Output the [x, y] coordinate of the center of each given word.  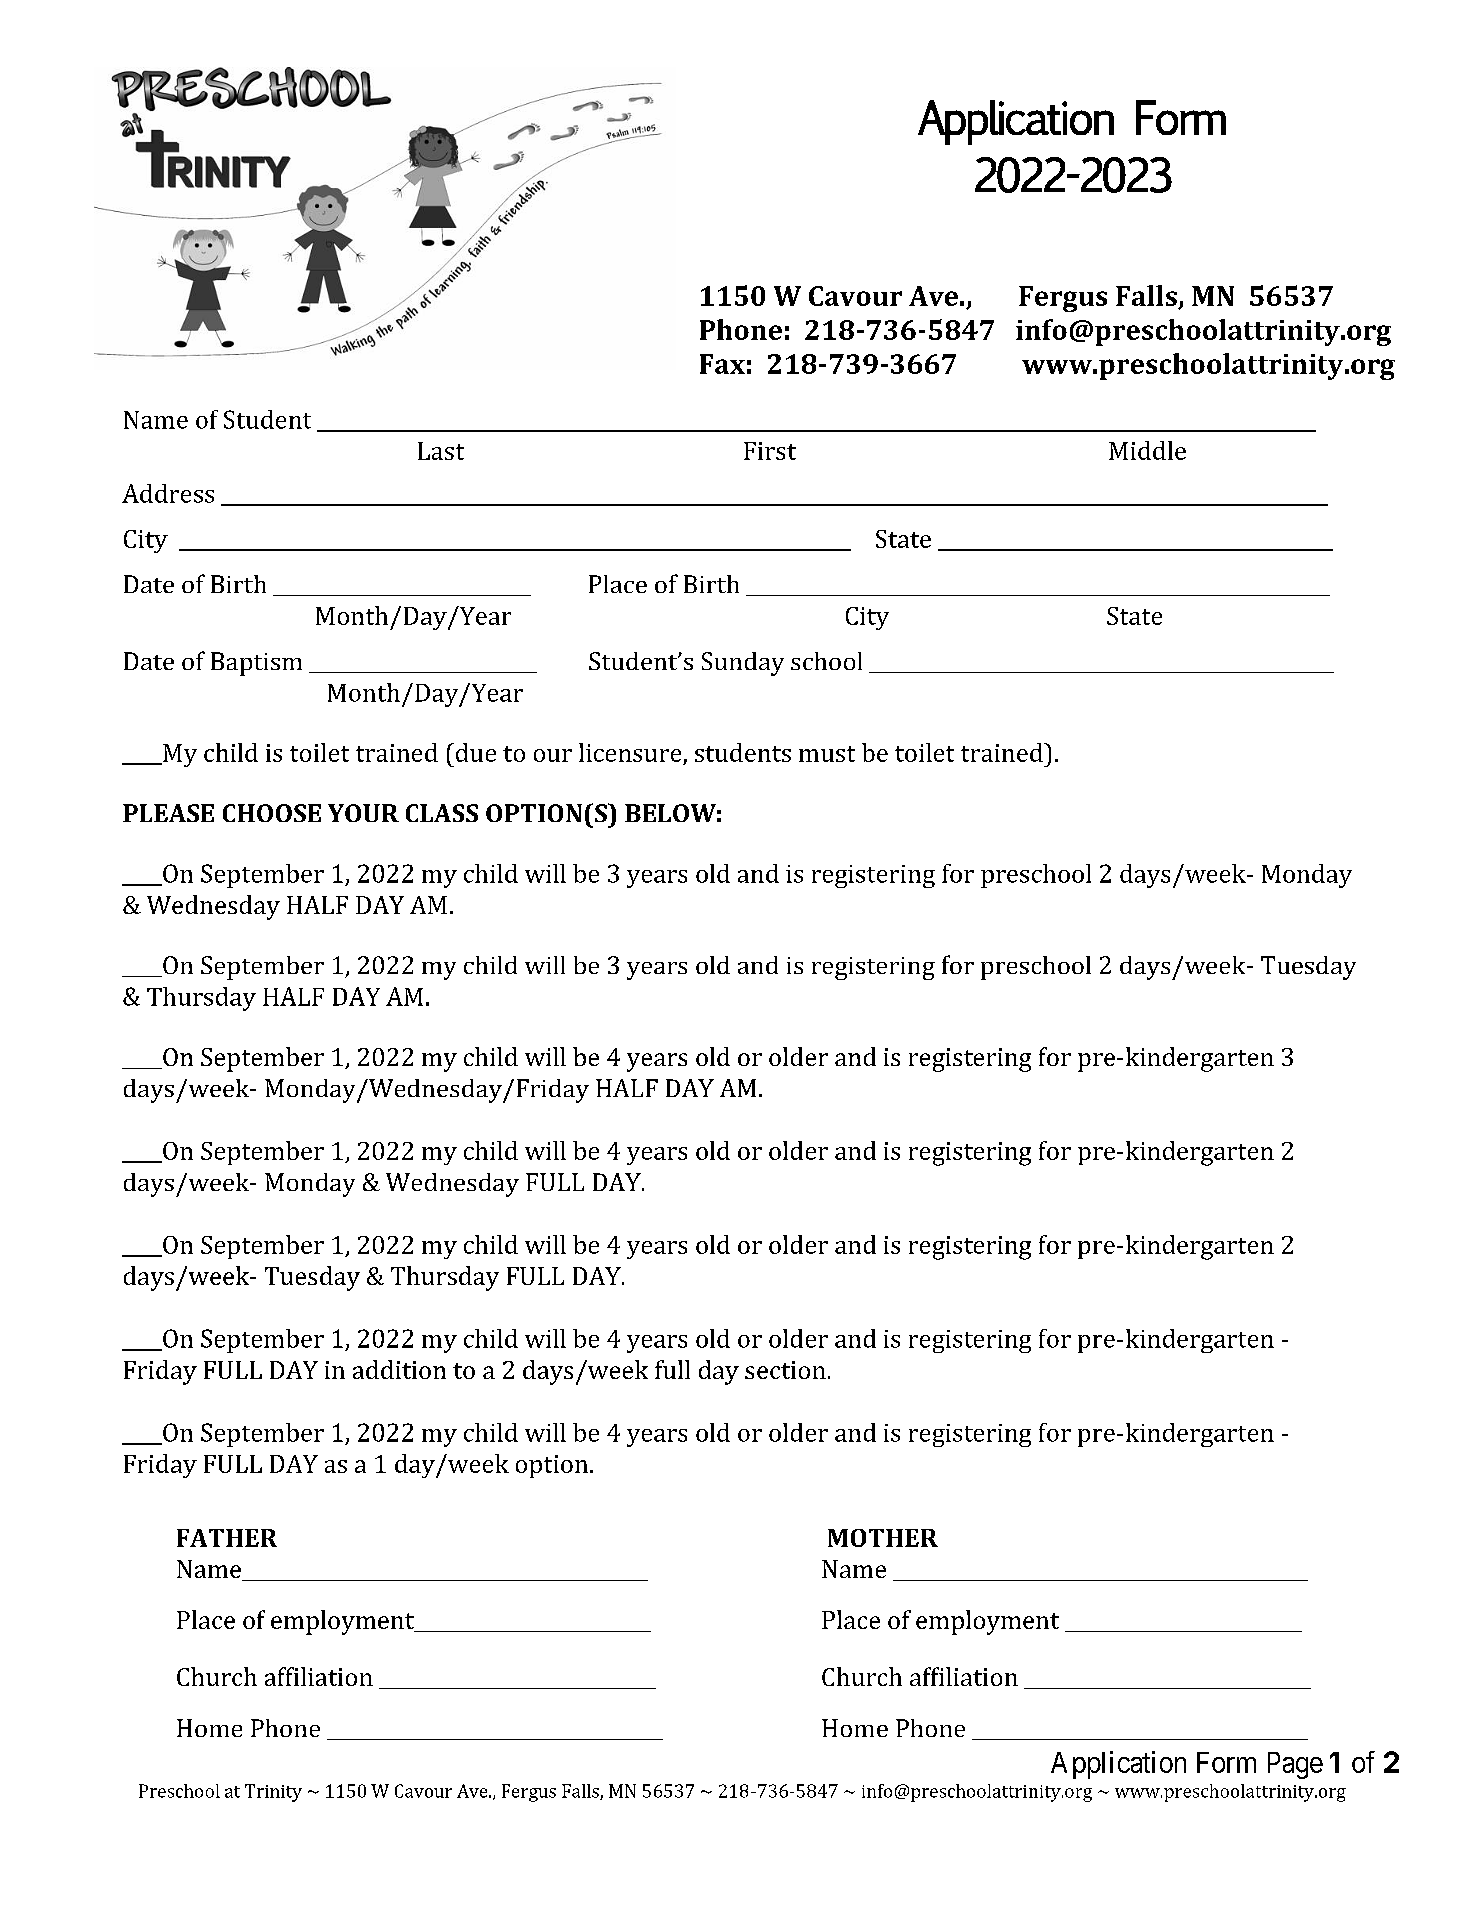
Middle [1147, 450]
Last [441, 451]
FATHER [227, 1538]
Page [1295, 1765]
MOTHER [883, 1538]
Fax [722, 364]
